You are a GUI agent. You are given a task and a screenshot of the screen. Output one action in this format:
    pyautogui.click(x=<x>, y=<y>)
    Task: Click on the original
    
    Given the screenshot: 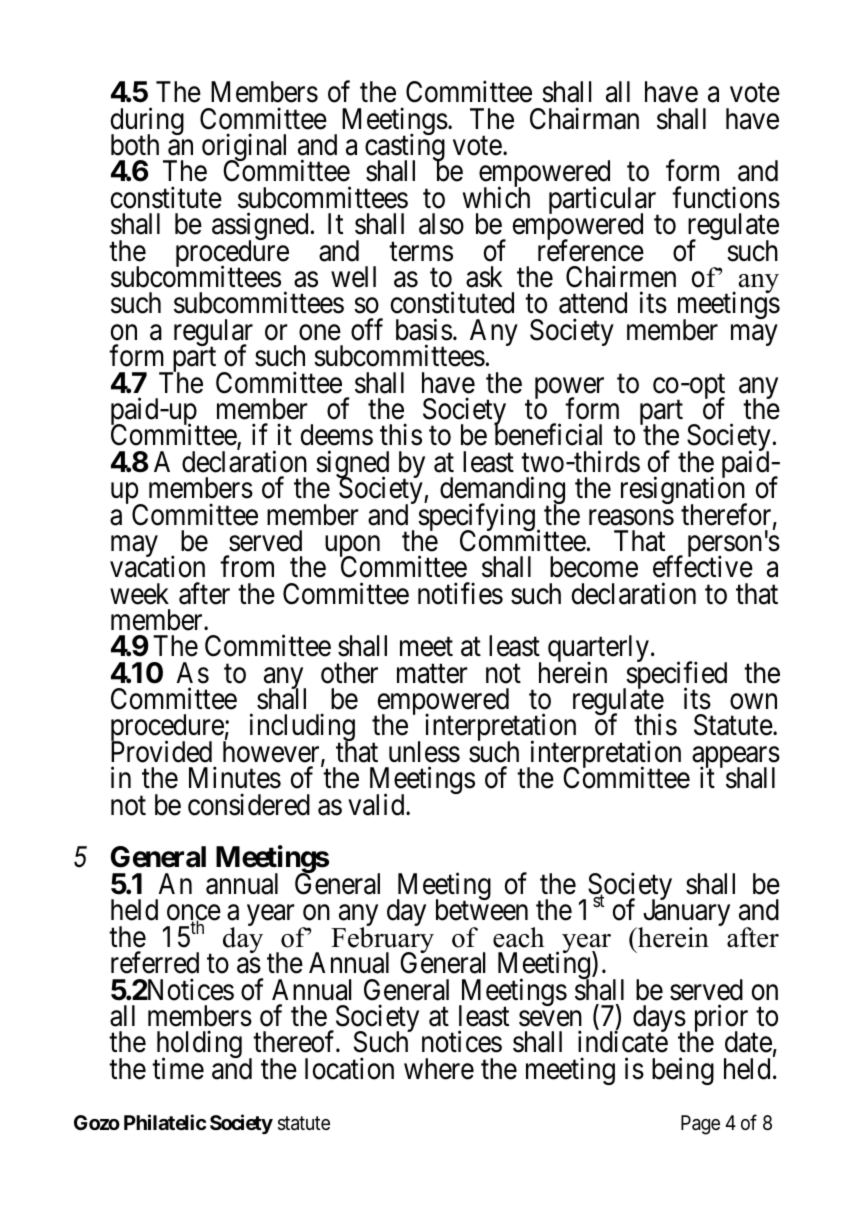 What is the action you would take?
    pyautogui.click(x=244, y=149)
